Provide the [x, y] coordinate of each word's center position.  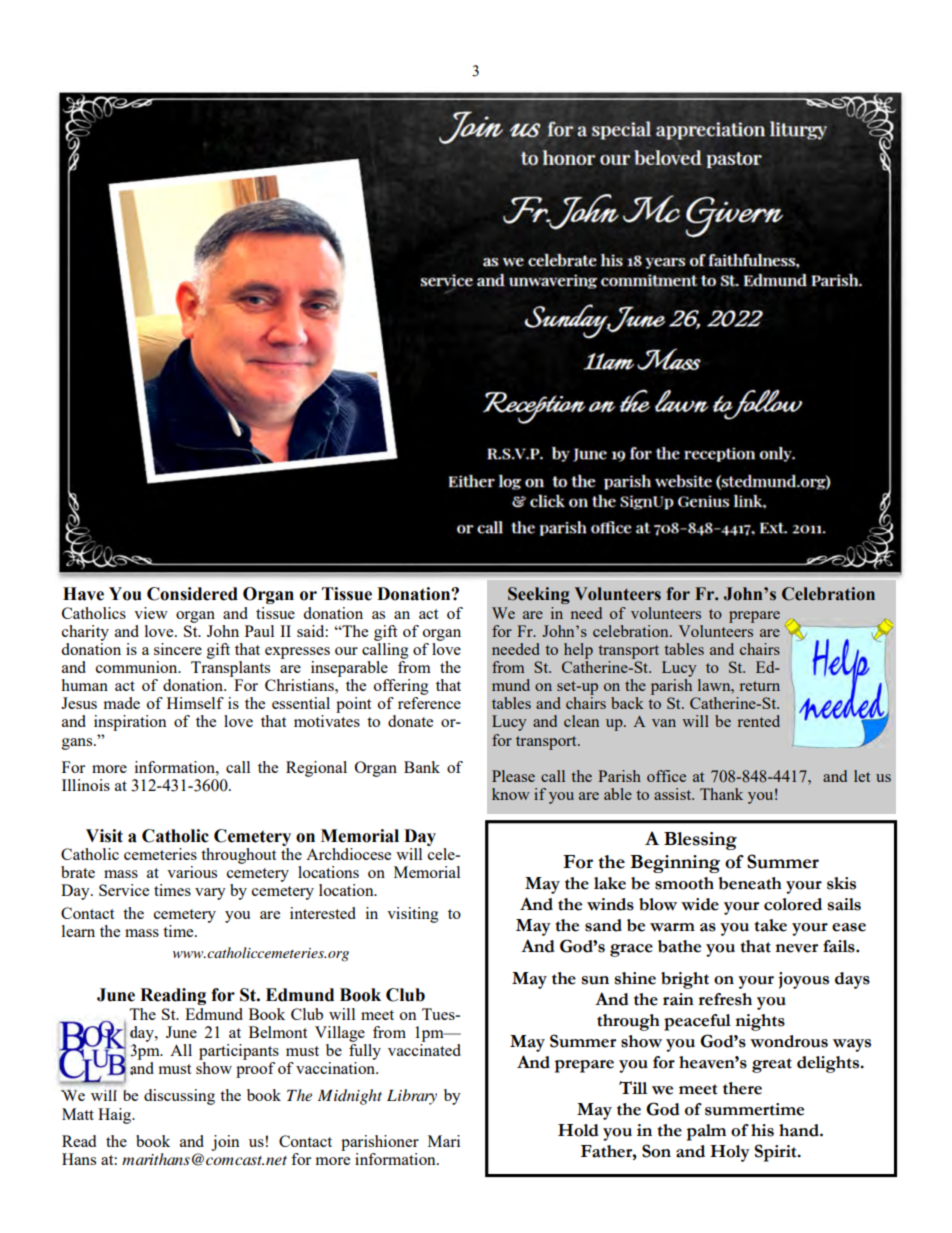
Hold [578, 1130]
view [151, 613]
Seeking [539, 595]
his [762, 1130]
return [760, 686]
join [225, 1143]
